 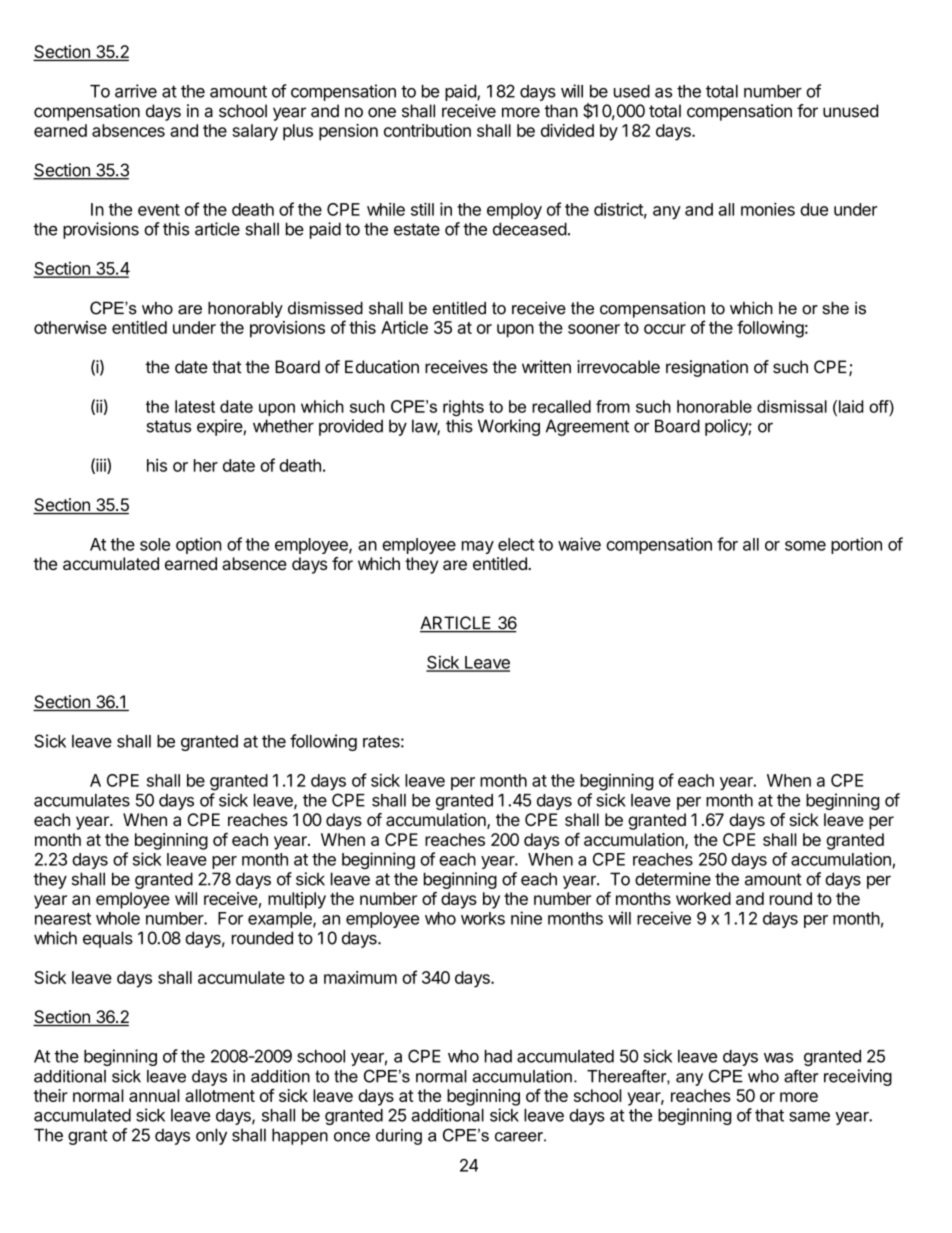 I want to click on annual, so click(x=154, y=1095).
